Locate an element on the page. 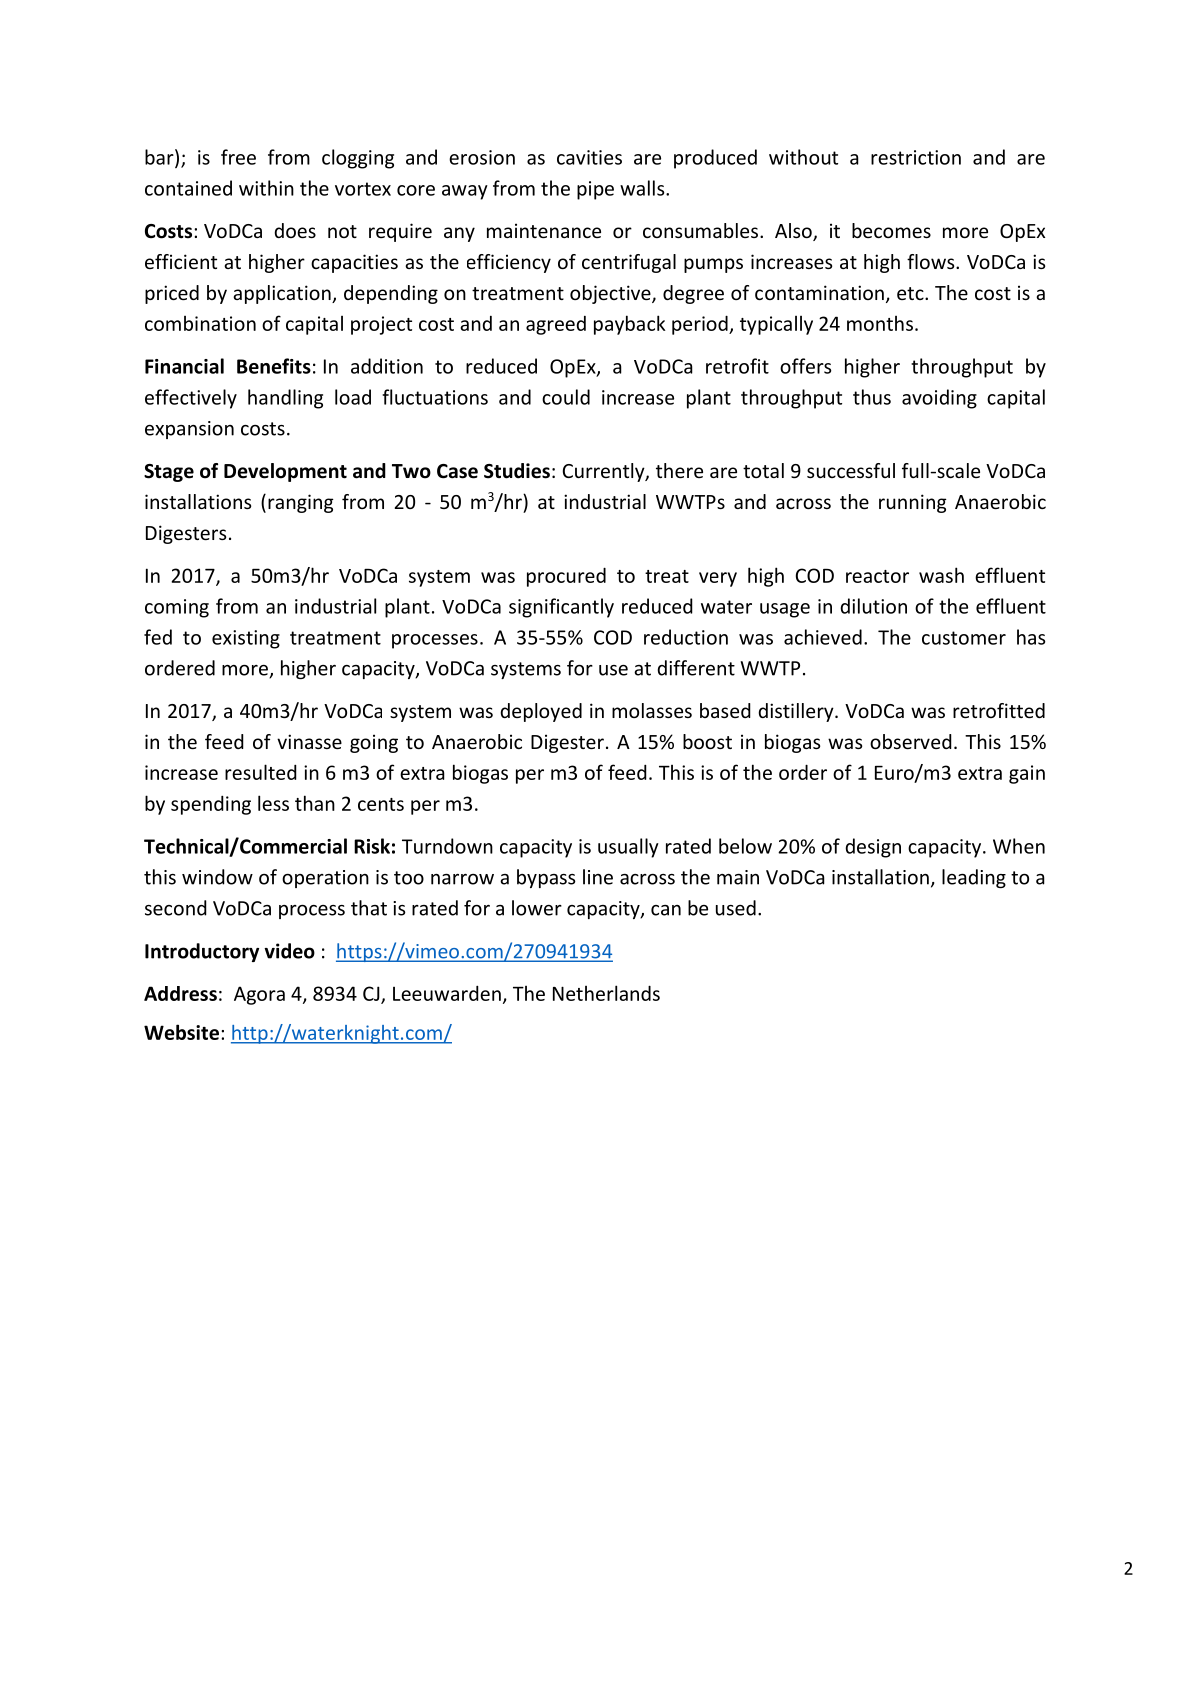 This page has width=1190, height=1682. Netherlands is located at coordinates (606, 993).
